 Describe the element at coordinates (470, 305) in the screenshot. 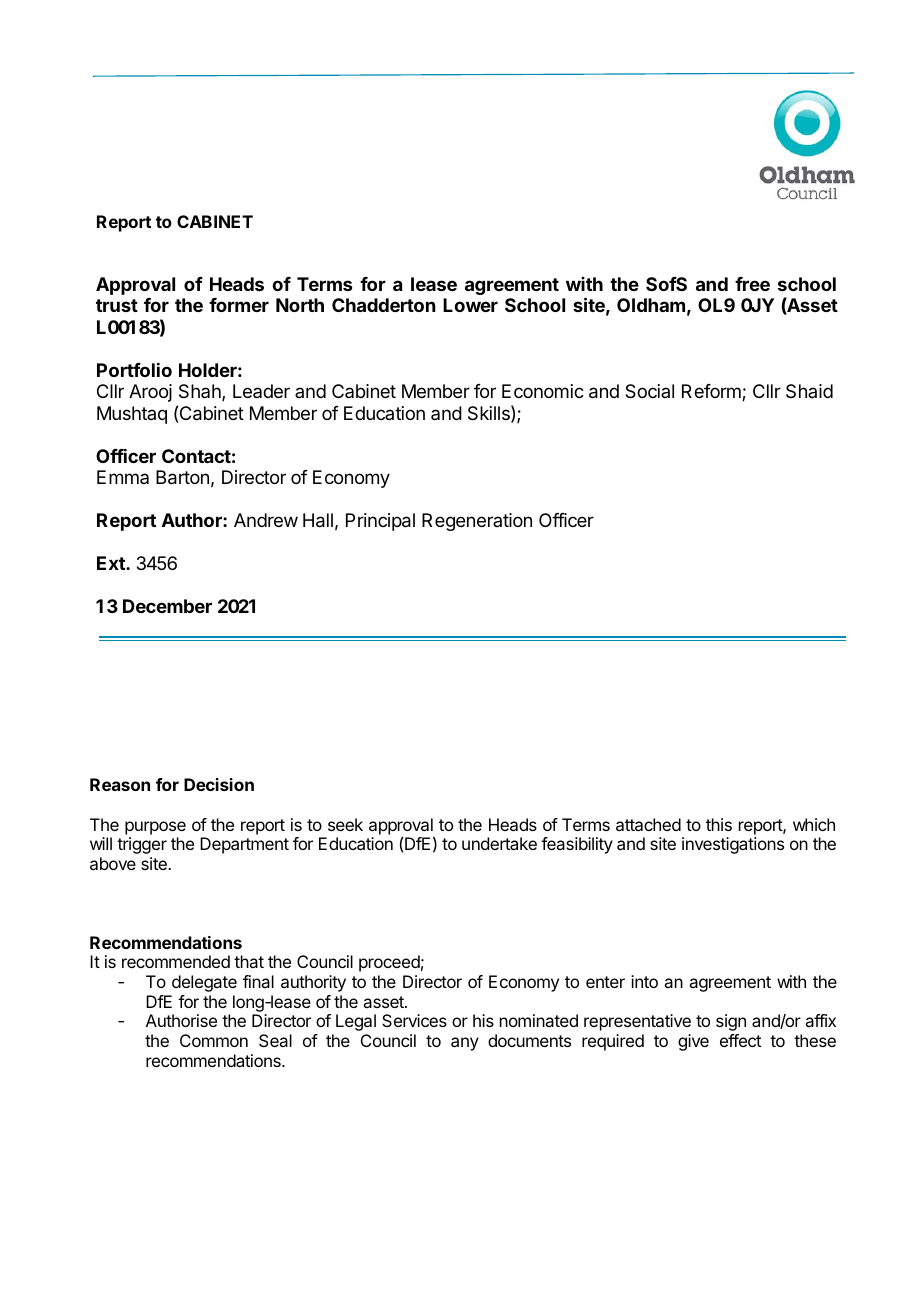

I see `Lower` at that location.
